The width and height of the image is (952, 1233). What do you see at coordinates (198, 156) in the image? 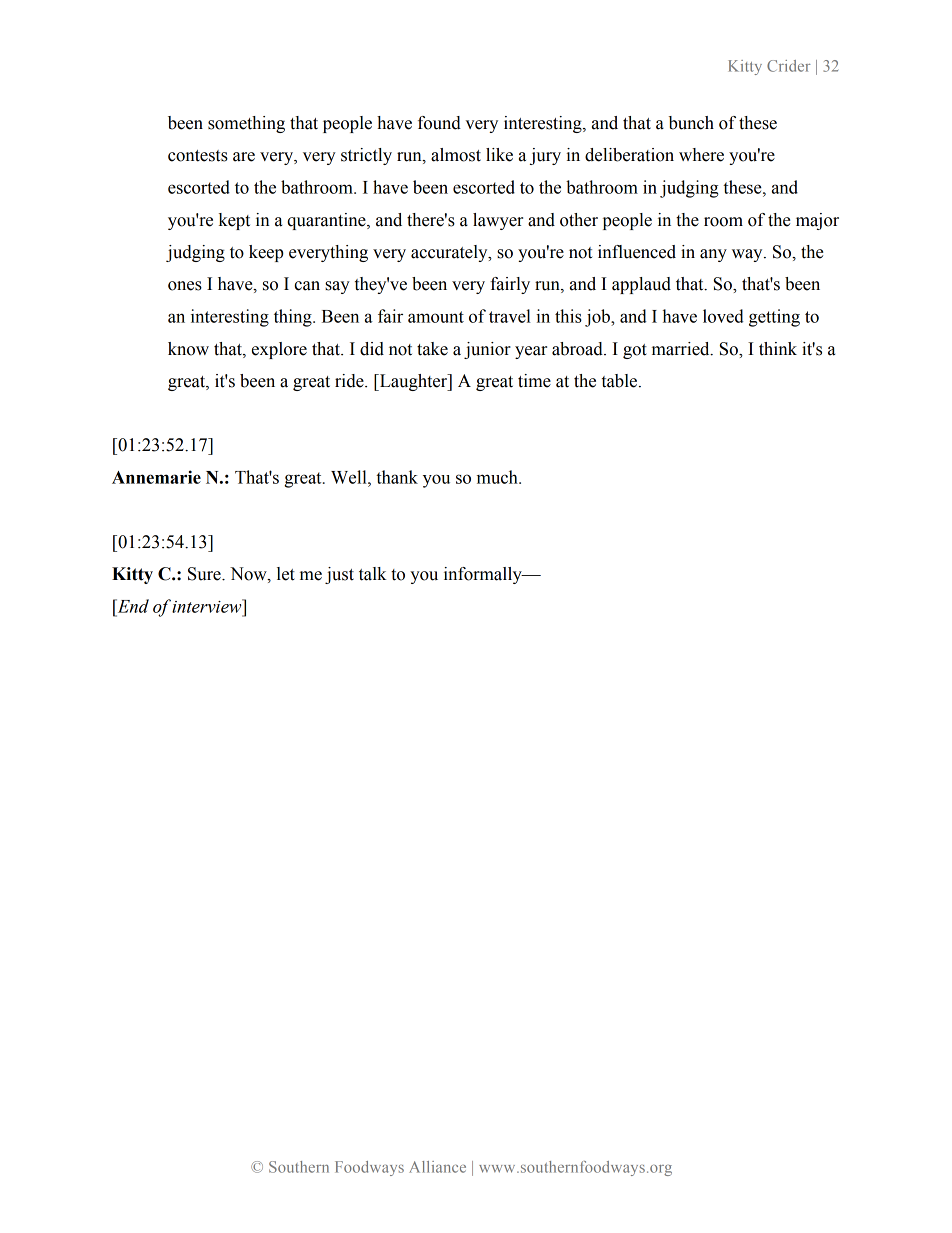
I see `contests` at bounding box center [198, 156].
